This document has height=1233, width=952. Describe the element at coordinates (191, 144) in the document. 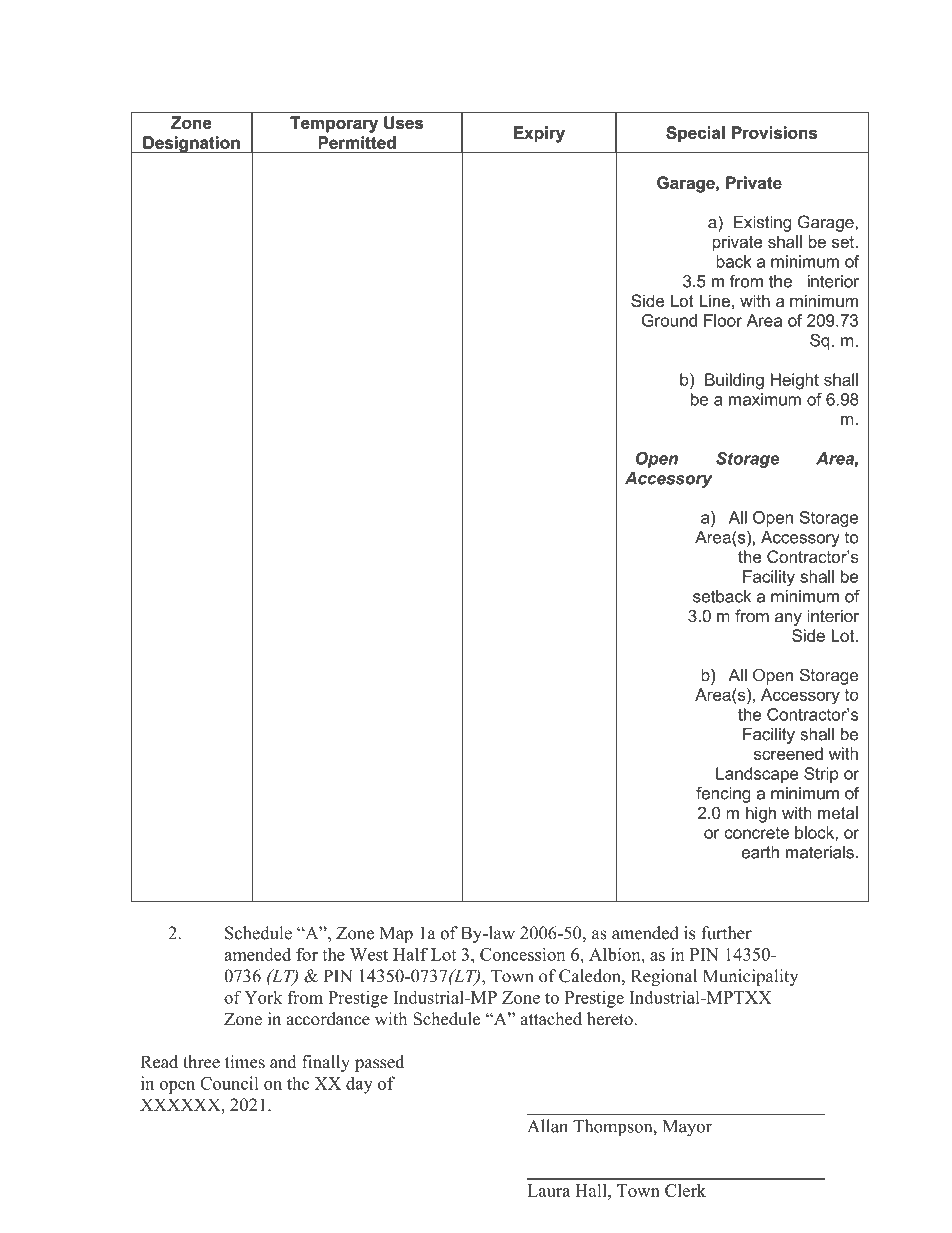

I see `Designation` at that location.
